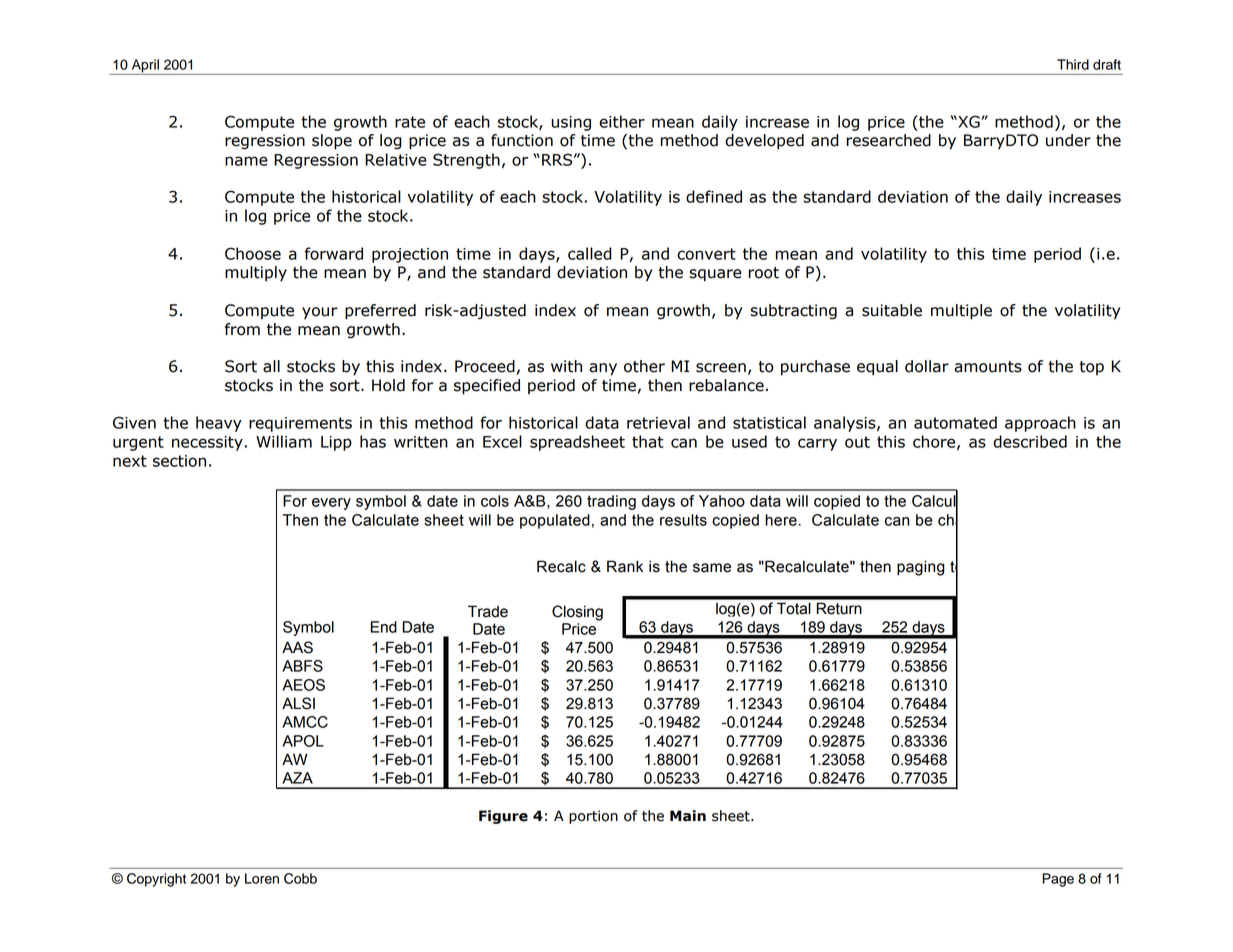 The height and width of the screenshot is (952, 1233). I want to click on either, so click(622, 121).
